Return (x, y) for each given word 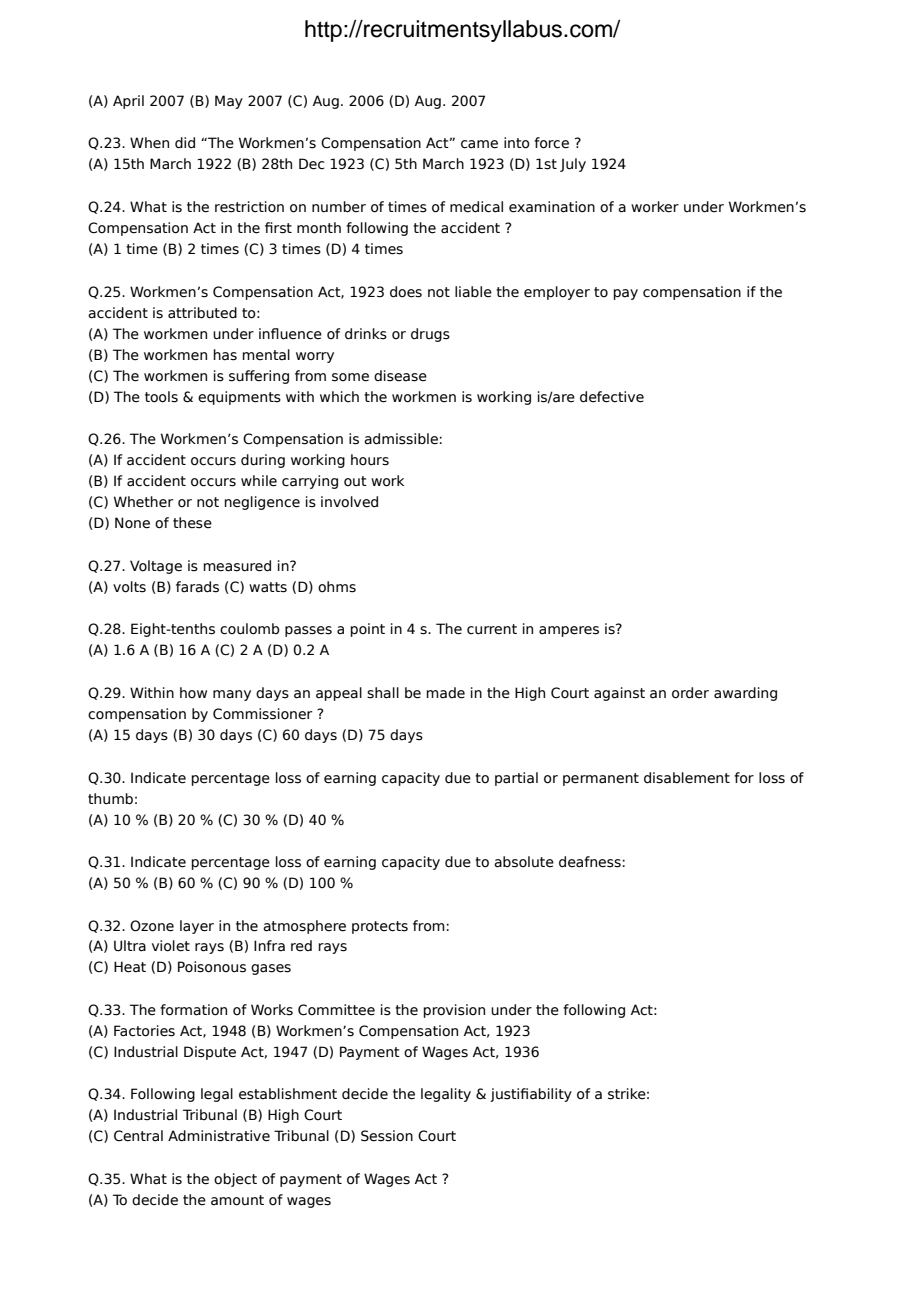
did (185, 143)
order (690, 693)
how (193, 692)
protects (380, 927)
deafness (590, 862)
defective (612, 397)
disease (400, 376)
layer (197, 927)
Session (387, 1136)
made (445, 693)
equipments (239, 398)
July (573, 165)
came (479, 144)
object (235, 1180)
